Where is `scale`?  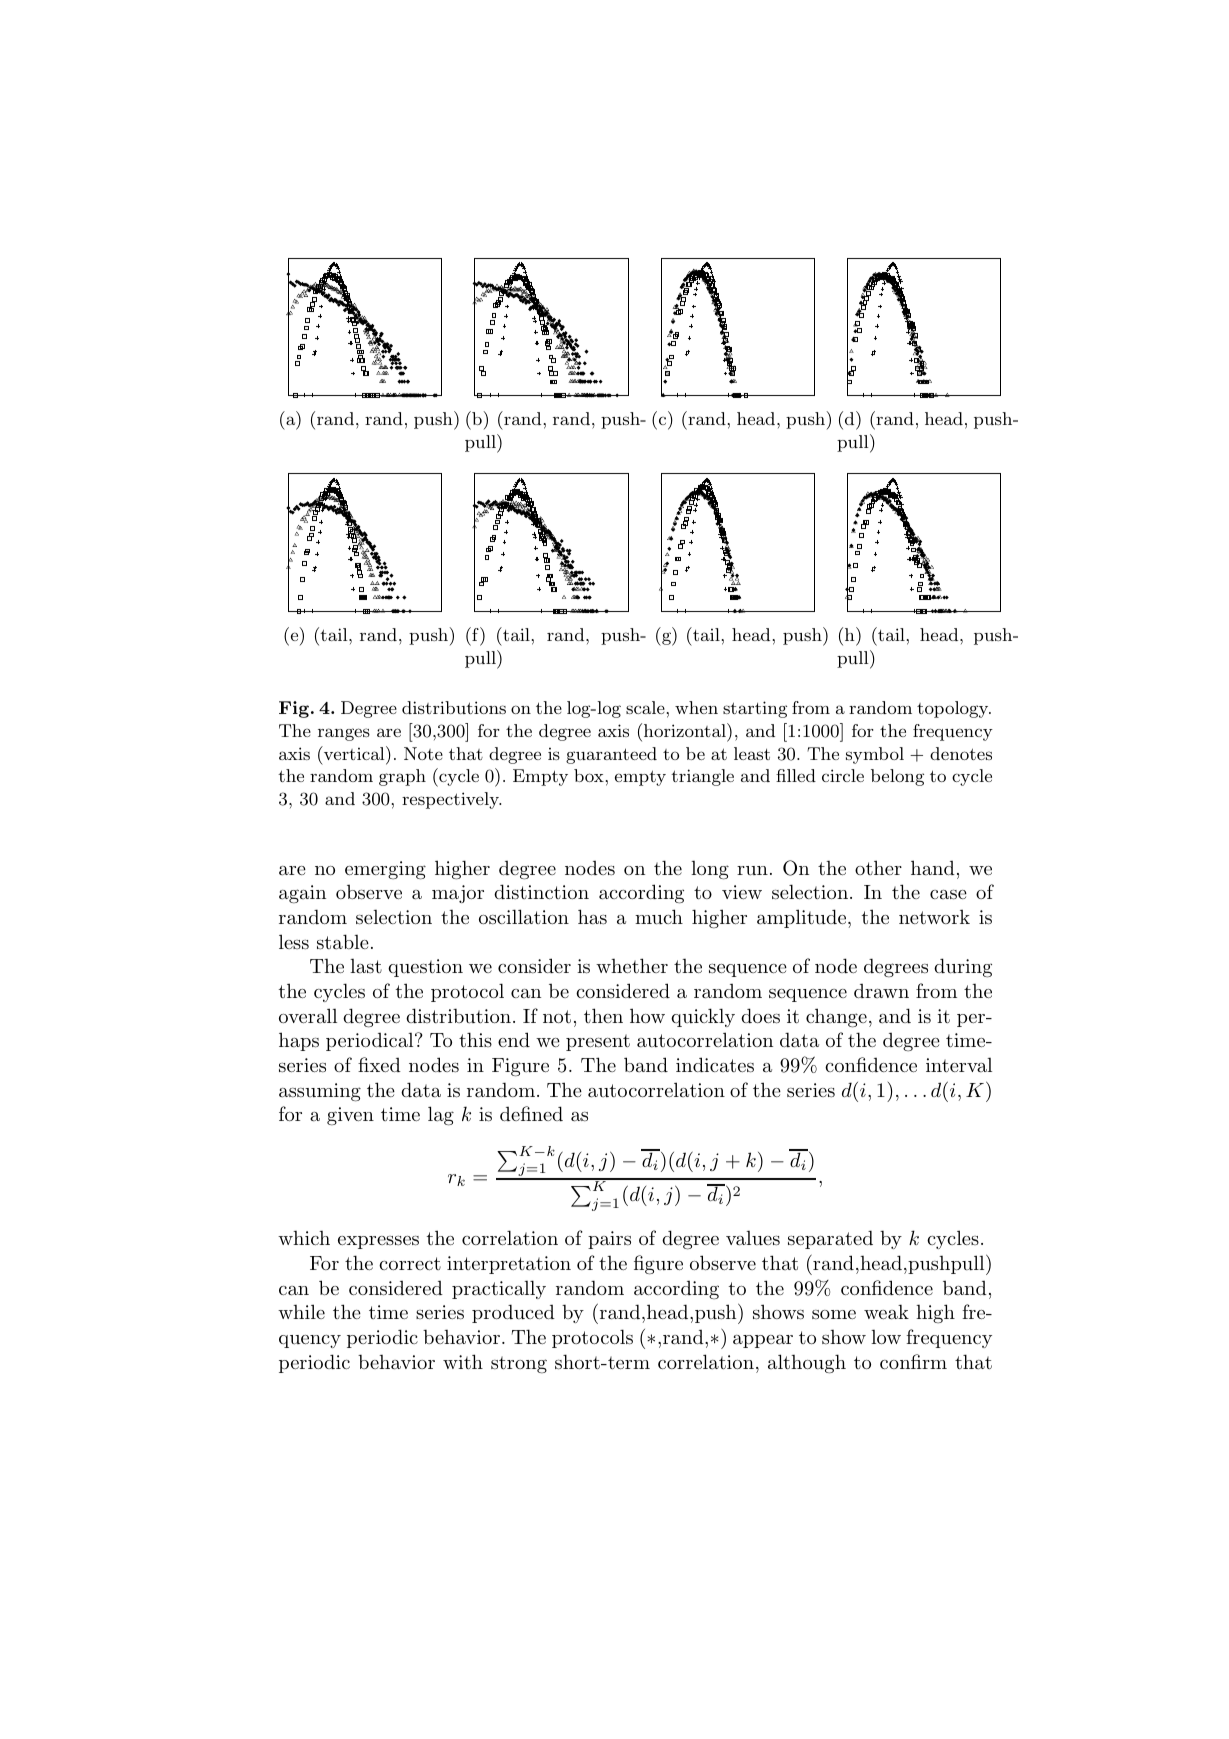 scale is located at coordinates (645, 707).
